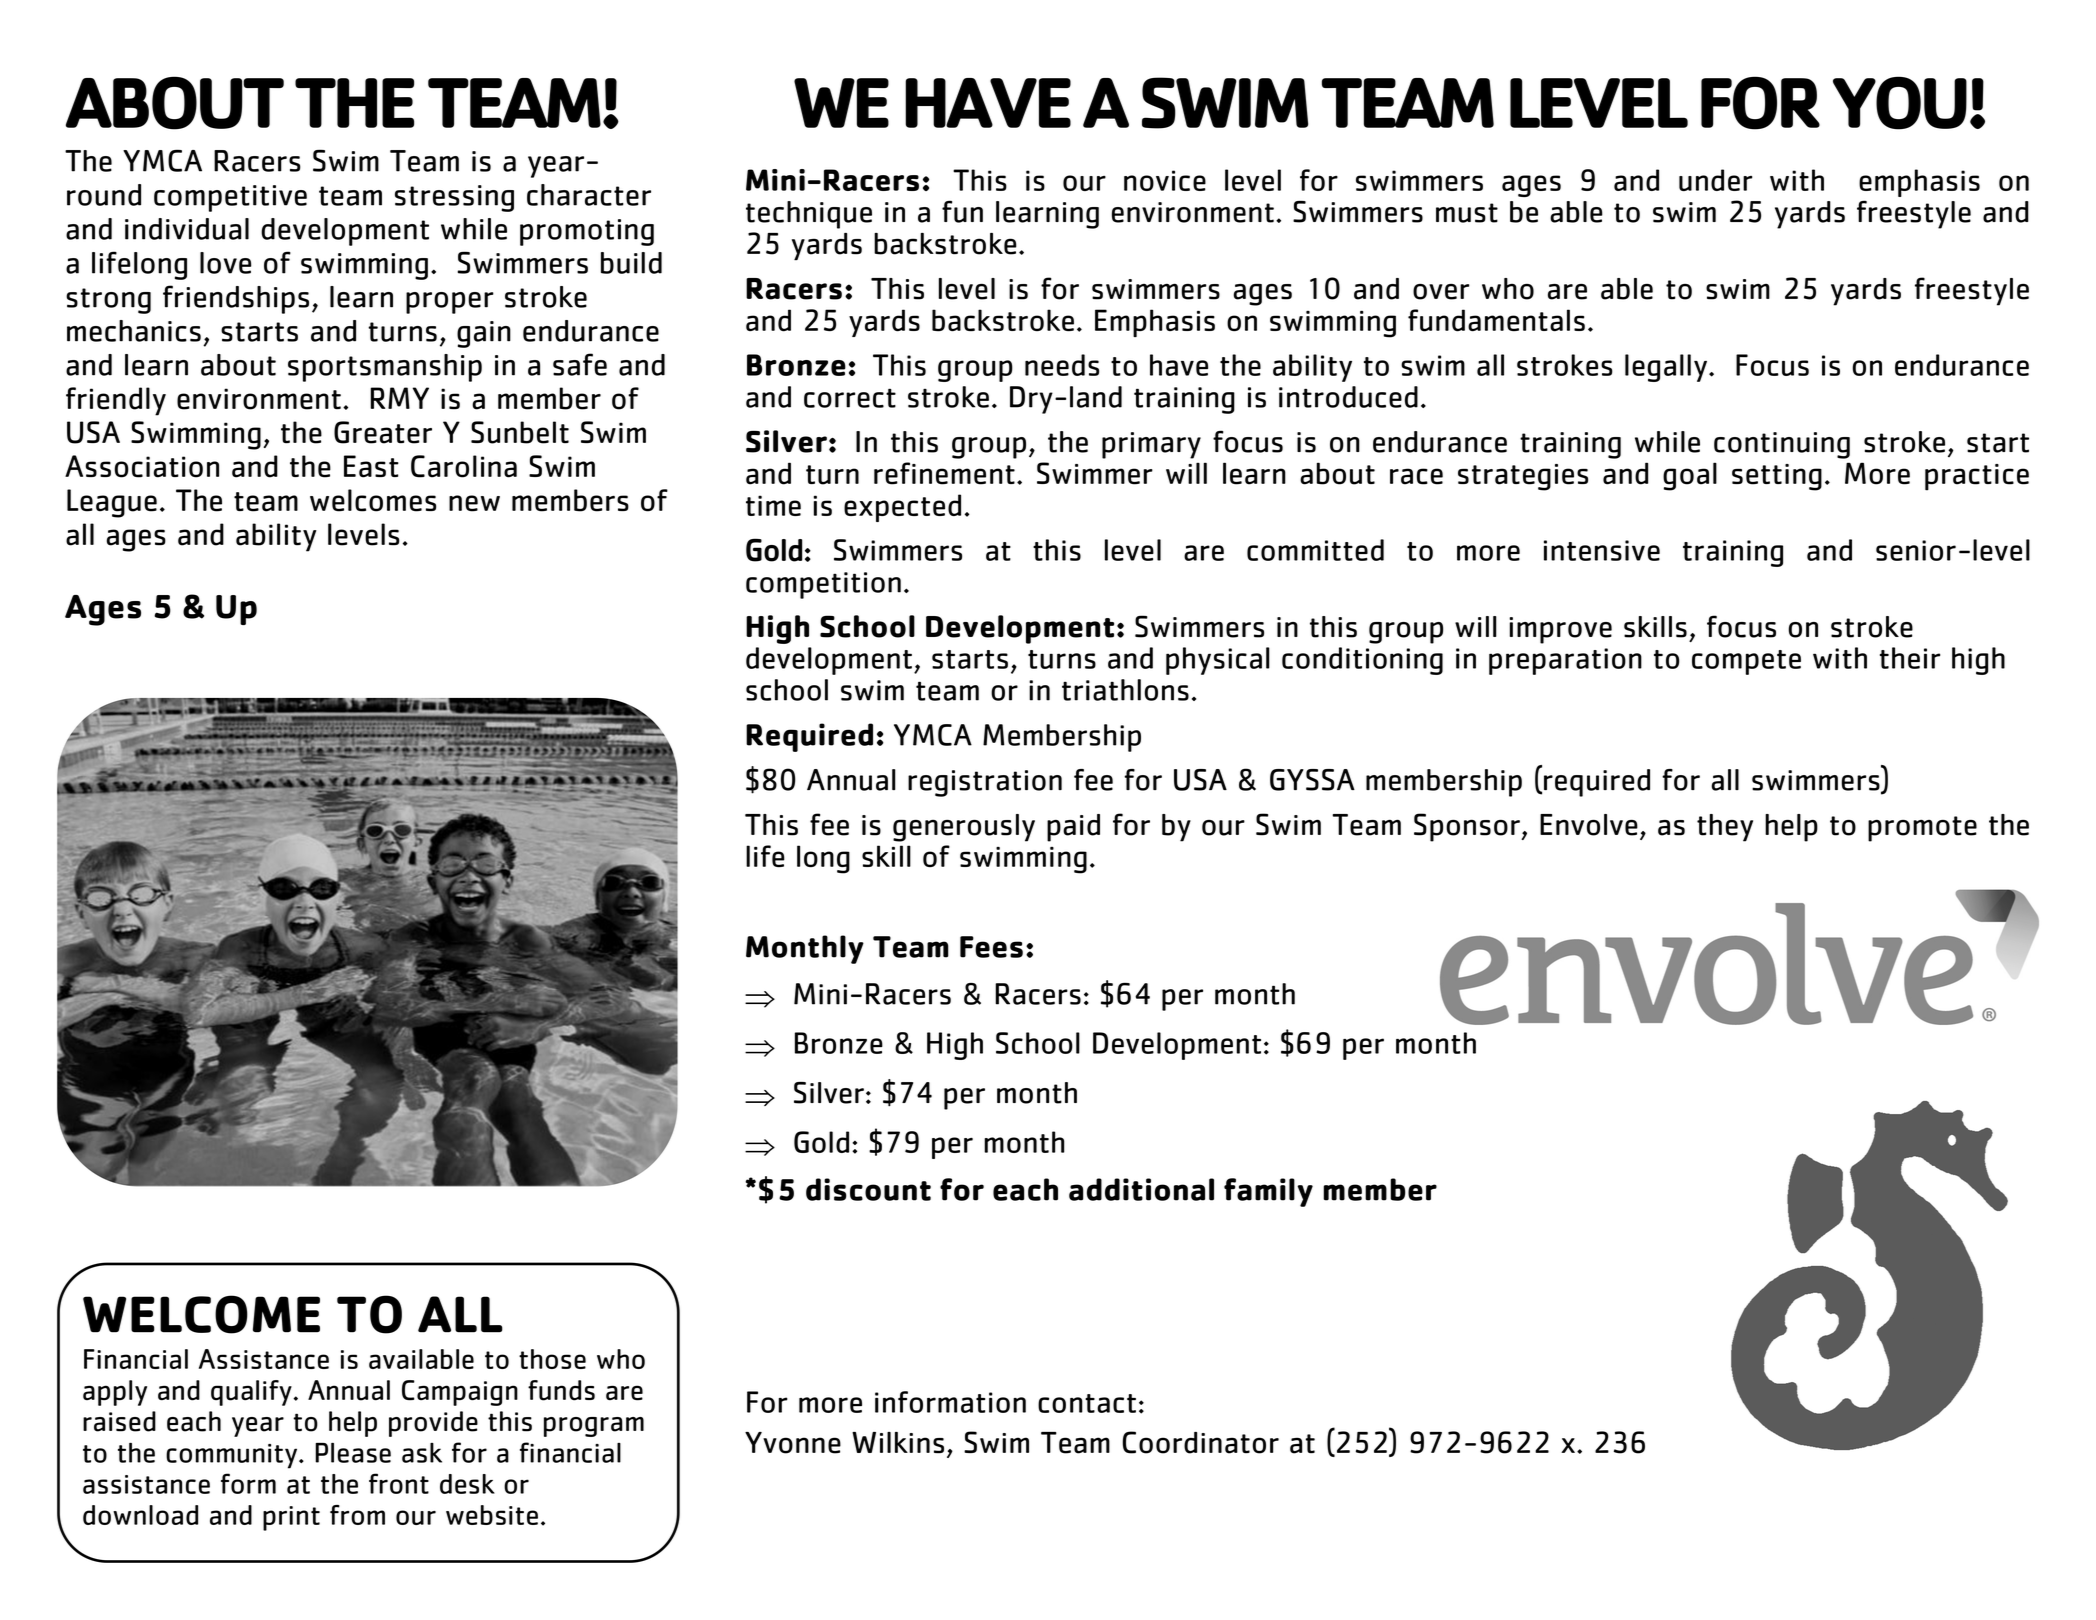  What do you see at coordinates (1777, 477) in the screenshot?
I see `setting` at bounding box center [1777, 477].
